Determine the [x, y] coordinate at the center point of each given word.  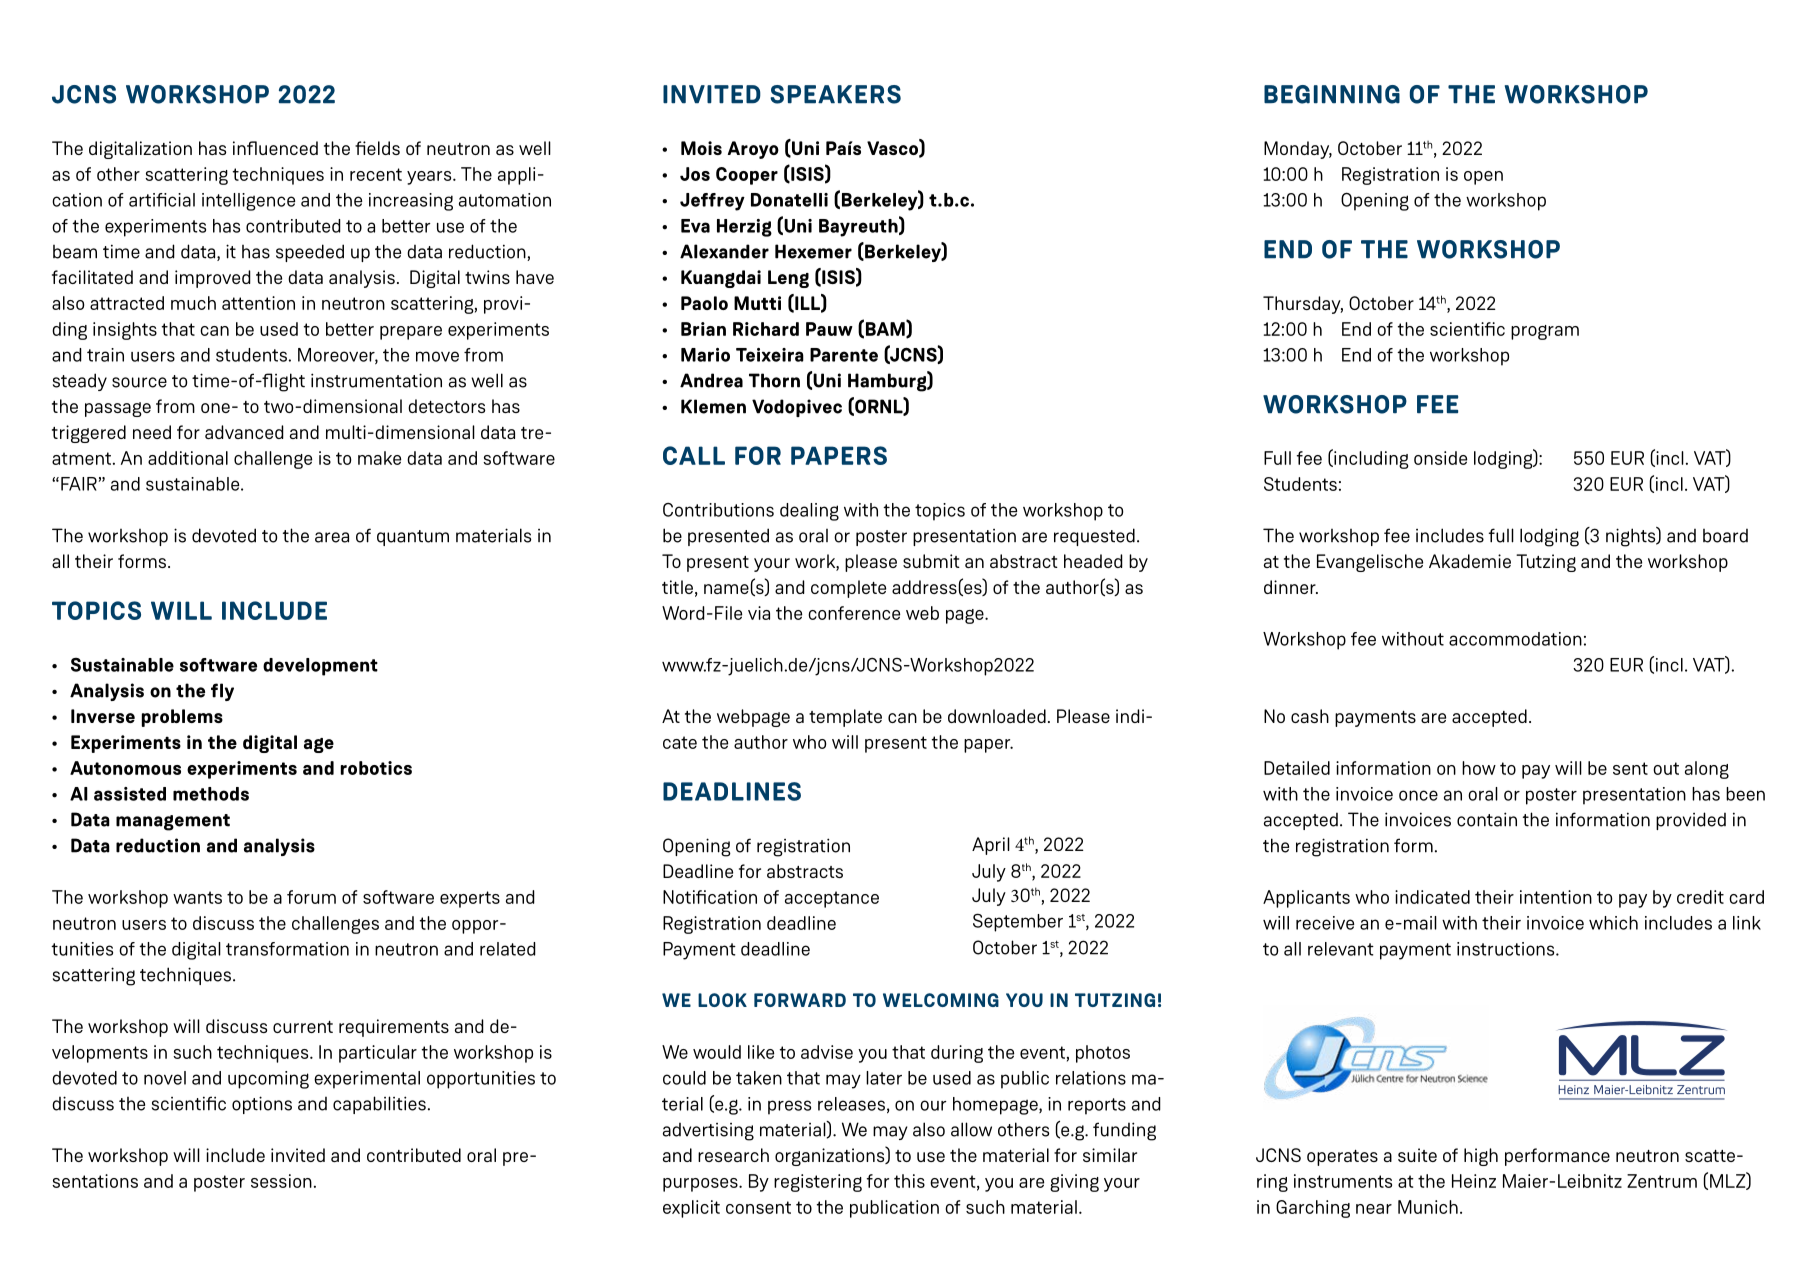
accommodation [1515, 639]
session [281, 1181]
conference [854, 613]
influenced [275, 148]
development [320, 667]
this [909, 1181]
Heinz [1474, 1181]
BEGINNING [1332, 94]
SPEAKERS [835, 94]
